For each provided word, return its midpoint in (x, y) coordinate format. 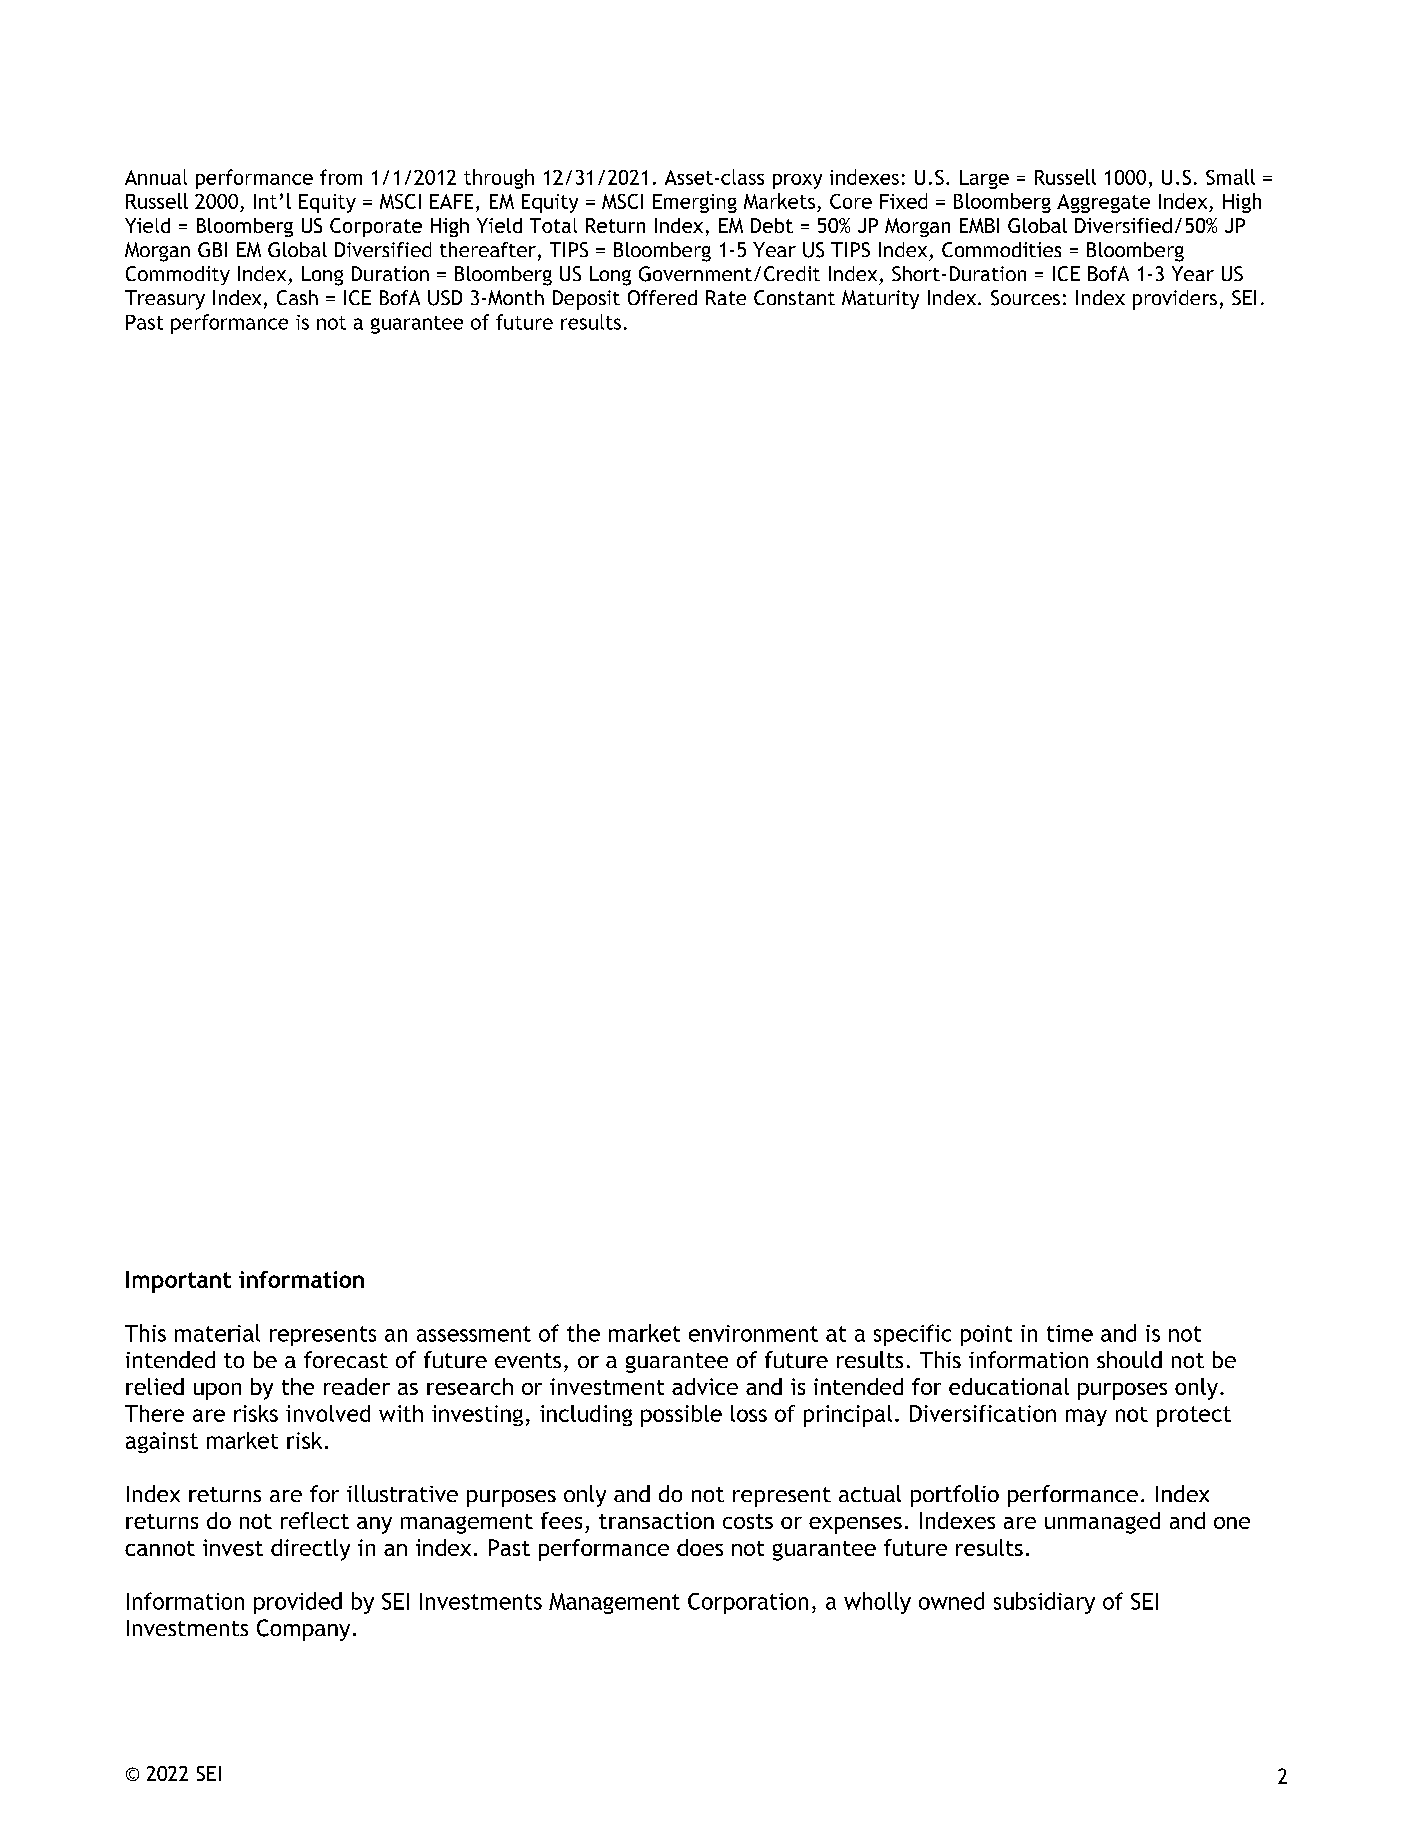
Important (178, 1282)
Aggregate (1103, 203)
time (1070, 1333)
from (341, 177)
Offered (662, 297)
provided (298, 1603)
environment (753, 1333)
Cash (297, 297)
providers (1175, 300)
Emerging (695, 203)
